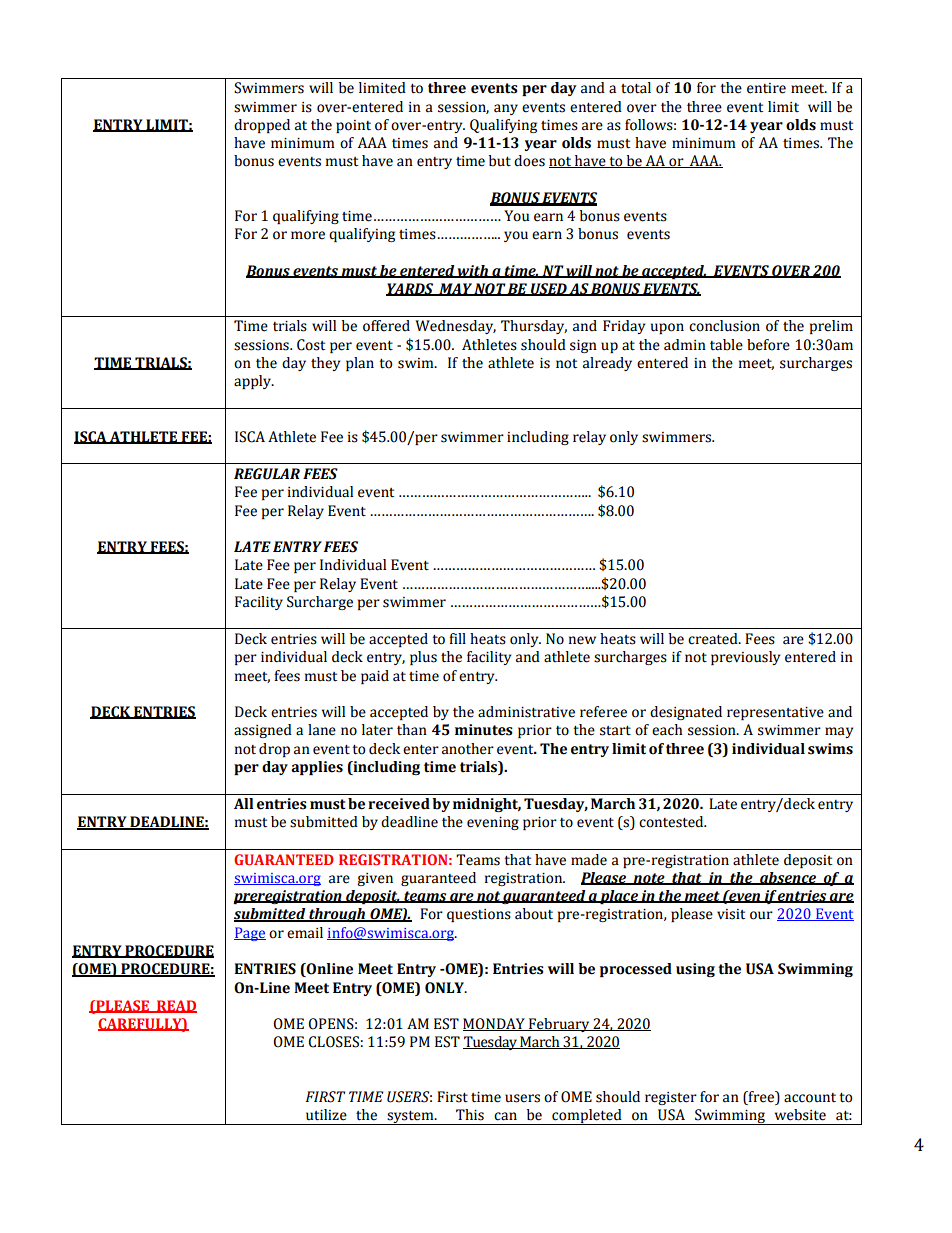  What do you see at coordinates (326, 1115) in the screenshot?
I see `utilize` at bounding box center [326, 1115].
